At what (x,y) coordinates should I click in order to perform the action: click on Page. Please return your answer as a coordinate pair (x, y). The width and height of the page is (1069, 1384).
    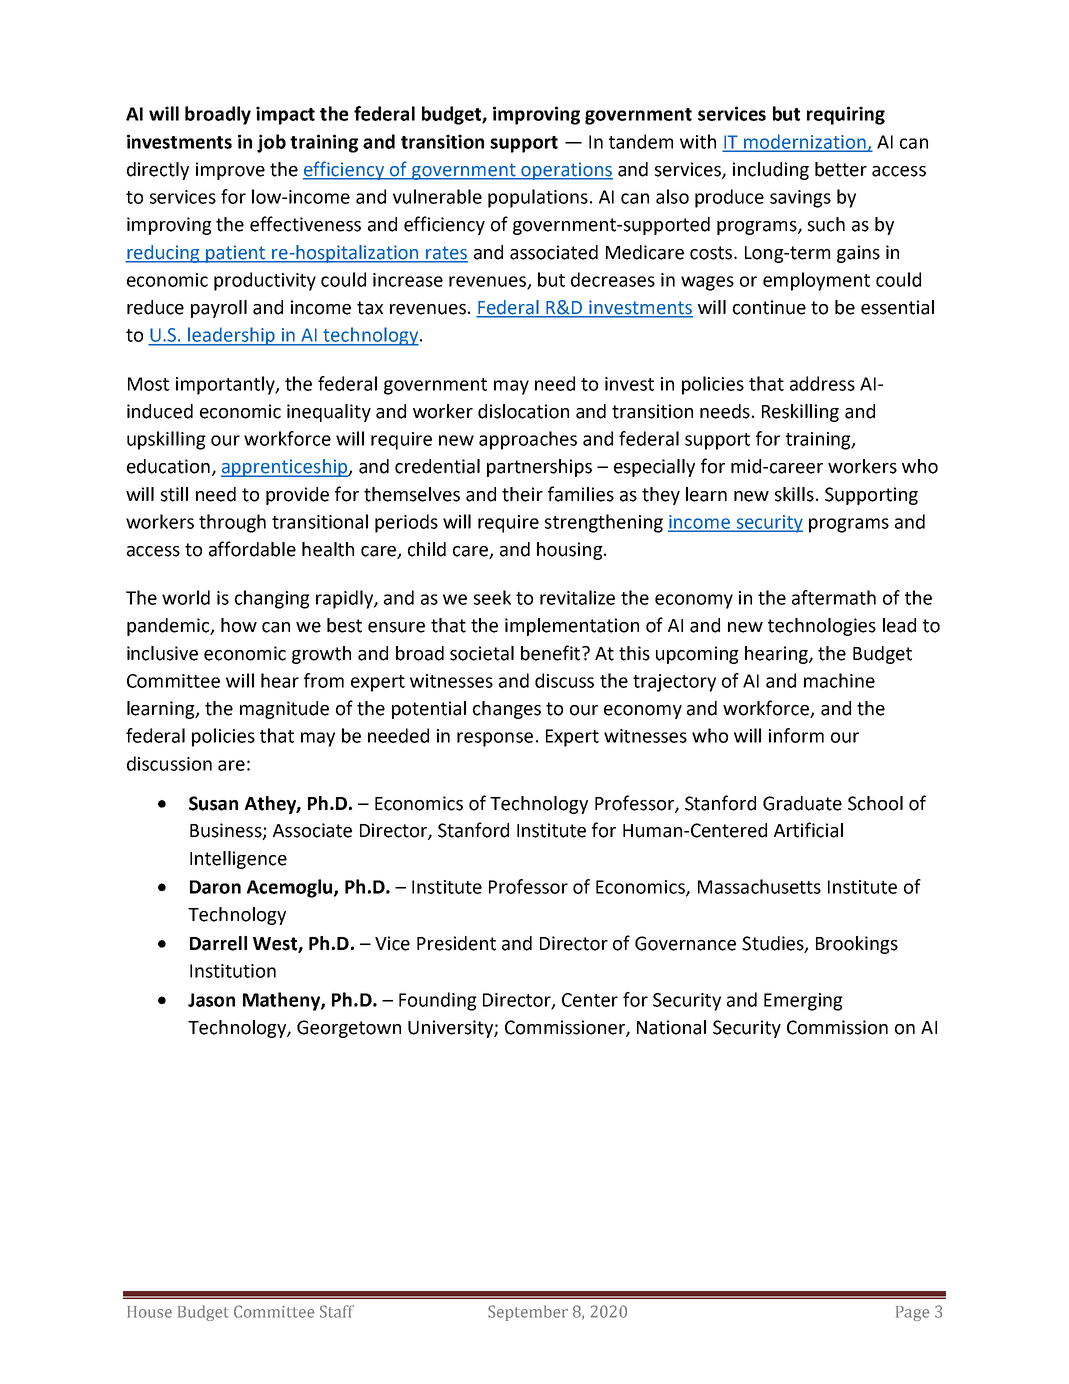
    Looking at the image, I should click on (912, 1313).
